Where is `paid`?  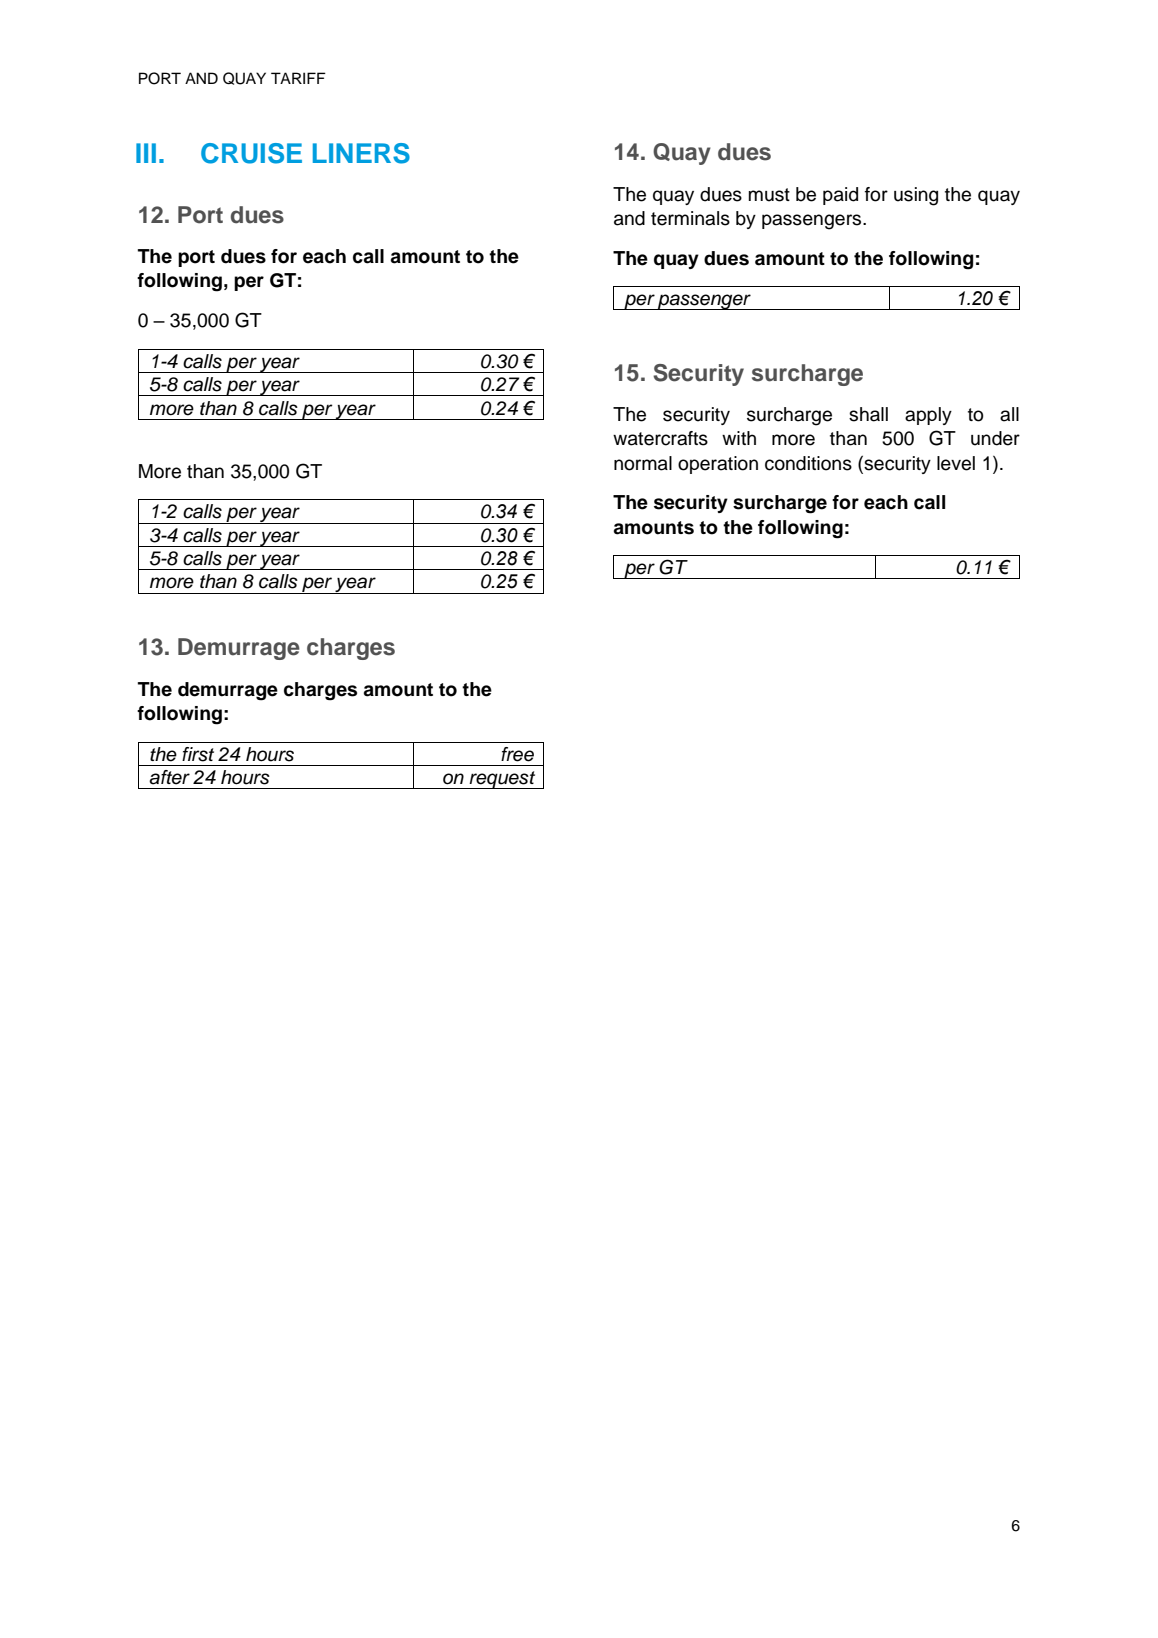 paid is located at coordinates (840, 196).
